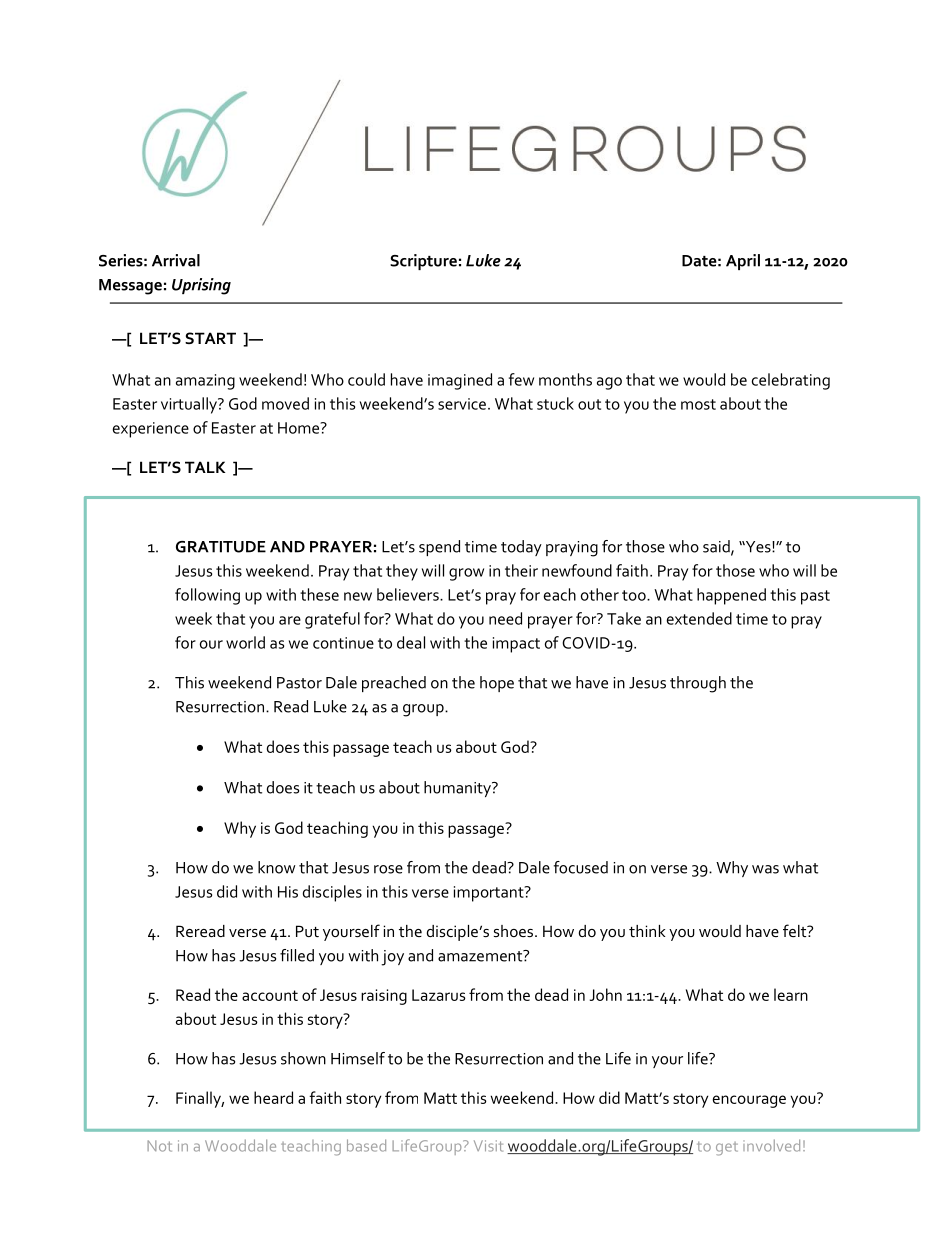 The width and height of the screenshot is (952, 1233). What do you see at coordinates (488, 1146) in the screenshot?
I see `Visit` at bounding box center [488, 1146].
